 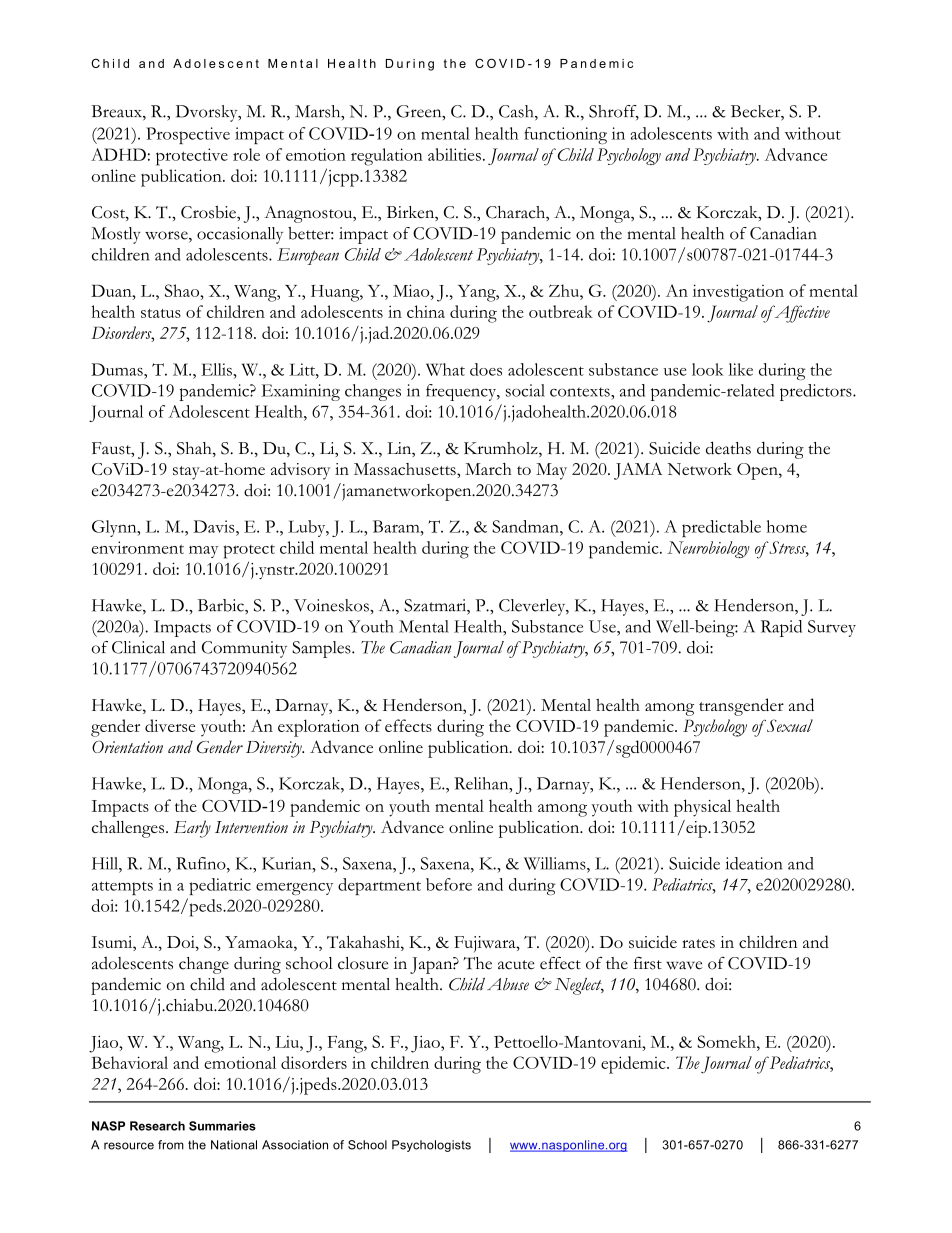 I want to click on abilities, so click(x=454, y=154).
